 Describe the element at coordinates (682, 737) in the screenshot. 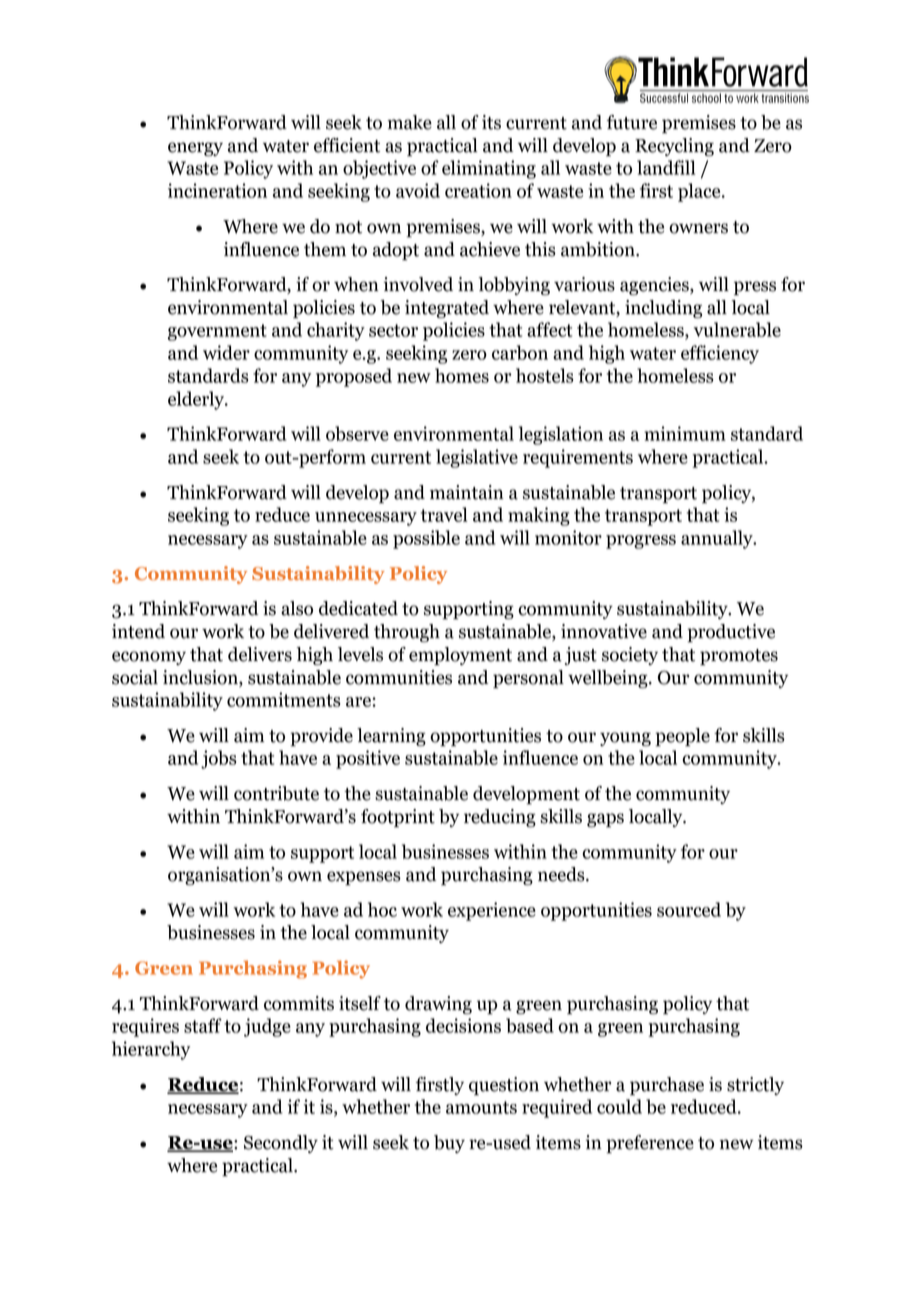

I see `people` at that location.
